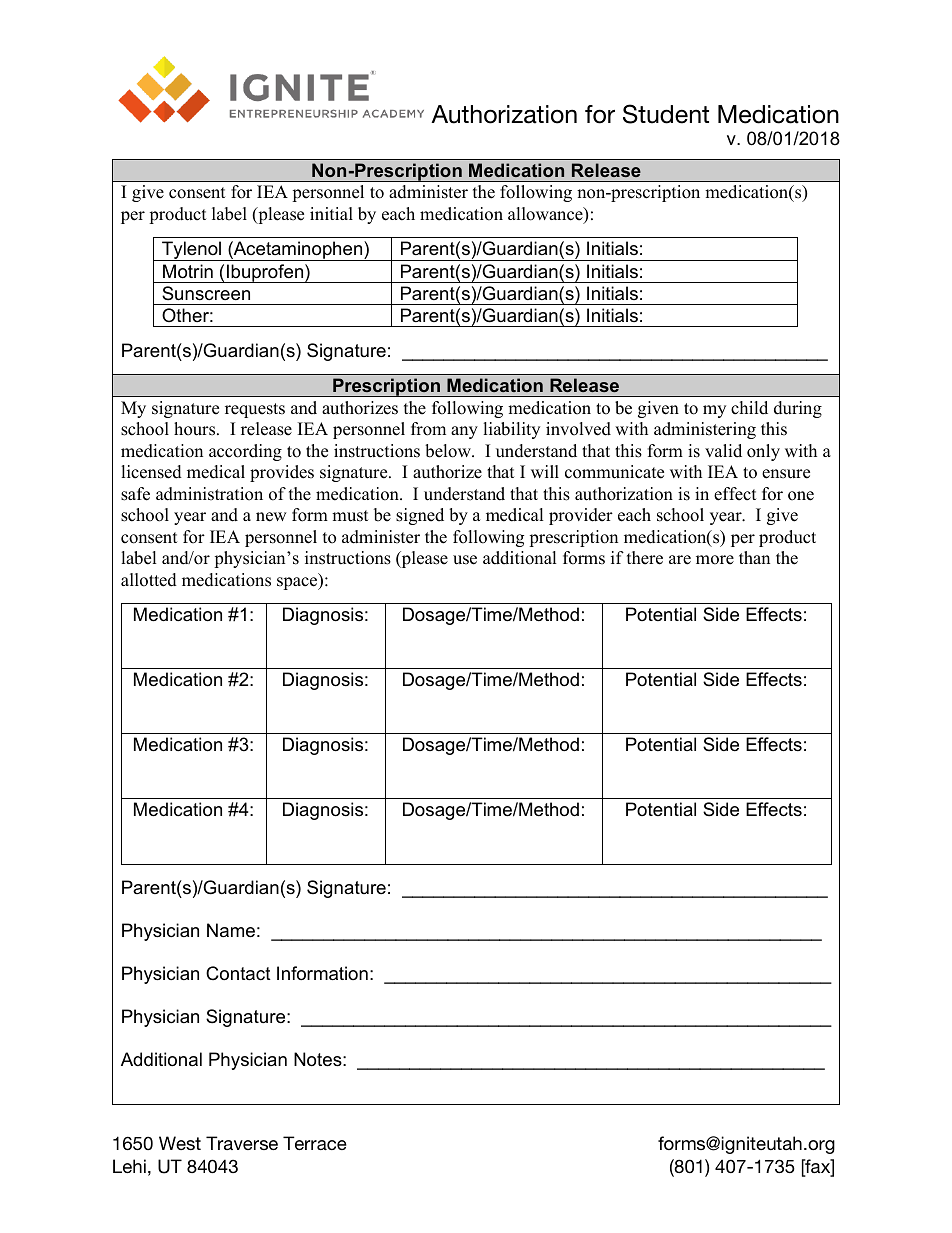 This screenshot has width=952, height=1233. Describe the element at coordinates (238, 973) in the screenshot. I see `Contact` at that location.
